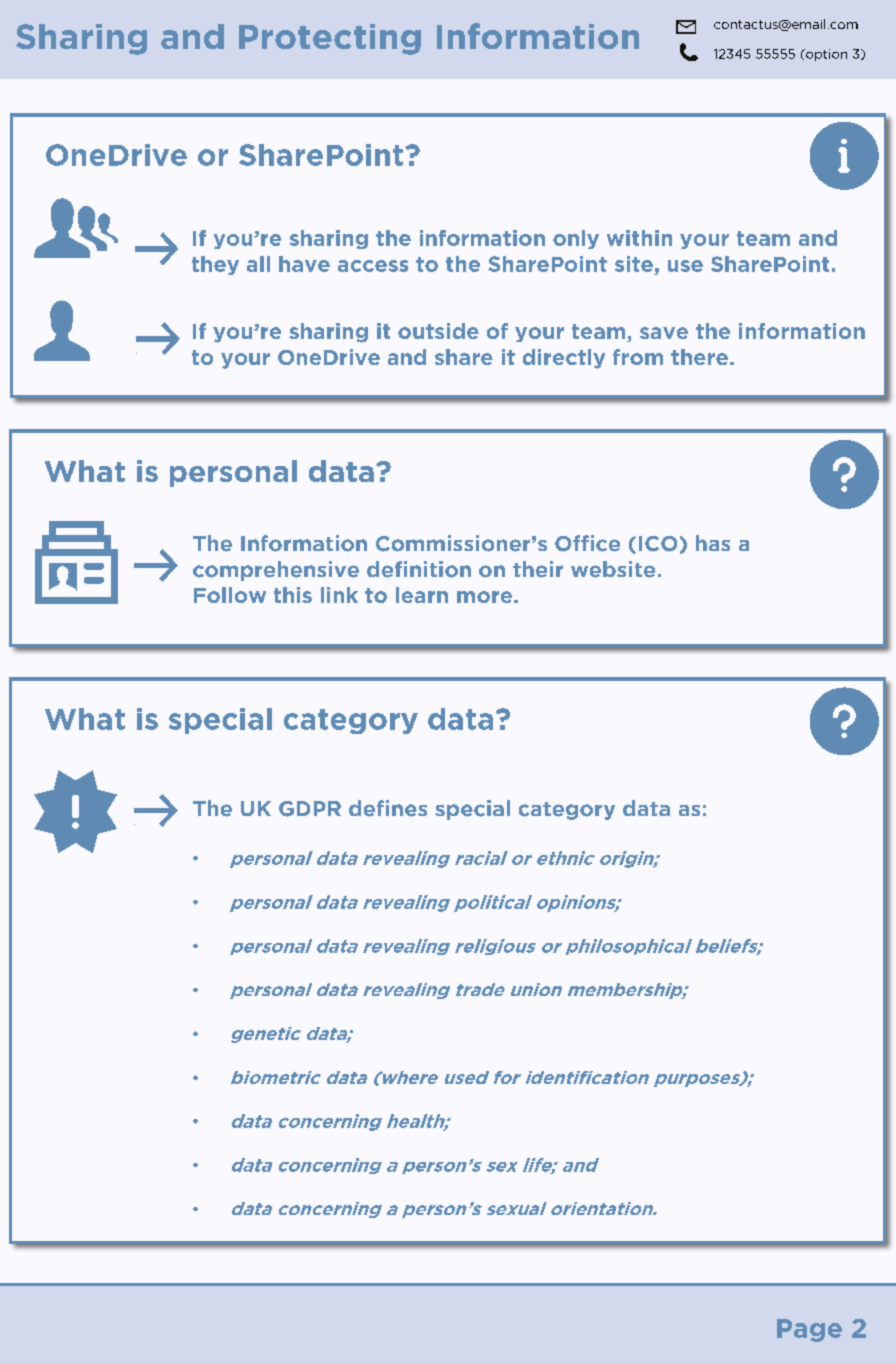  I want to click on ICO, so click(658, 544).
